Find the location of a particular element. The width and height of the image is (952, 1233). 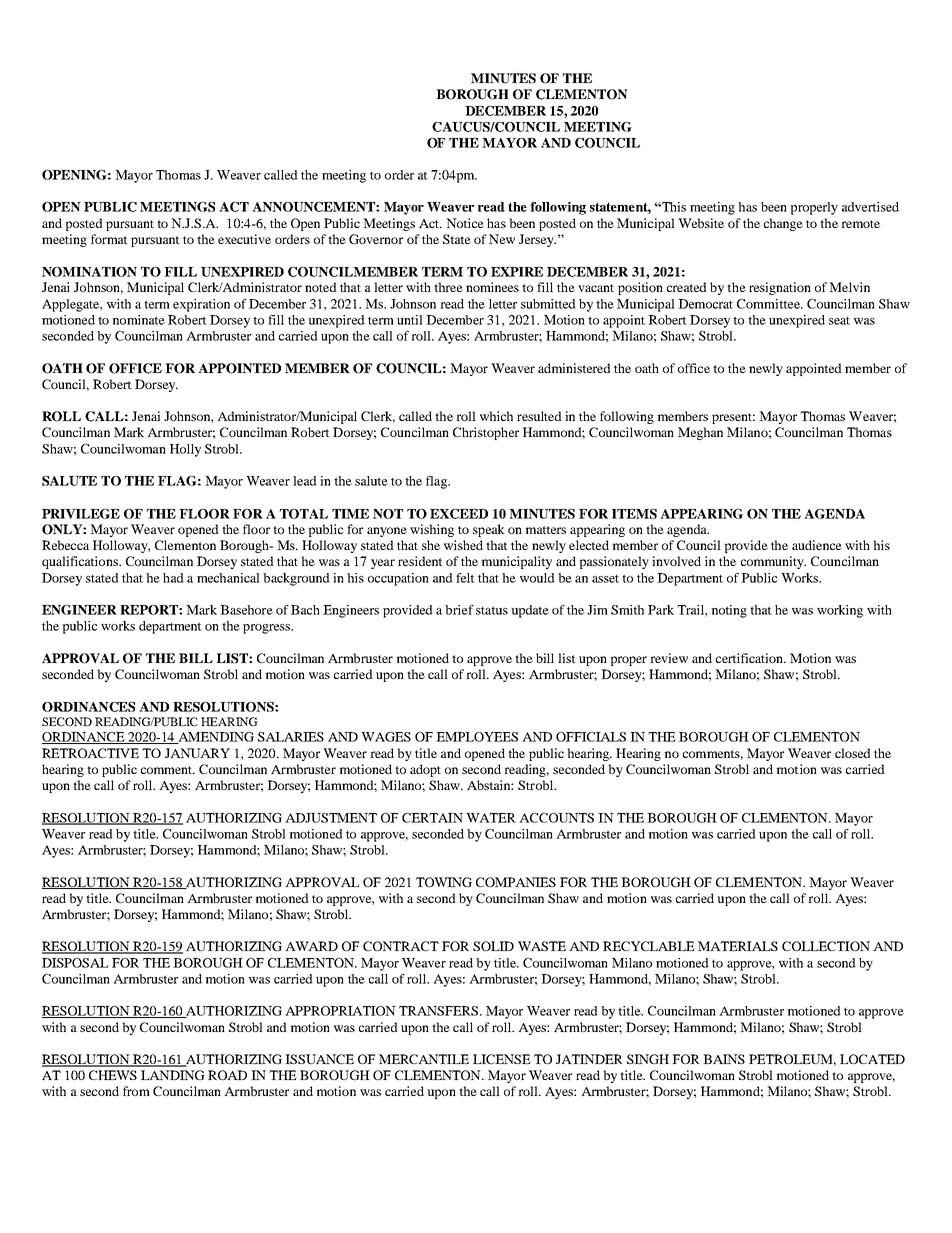

felt is located at coordinates (465, 578).
